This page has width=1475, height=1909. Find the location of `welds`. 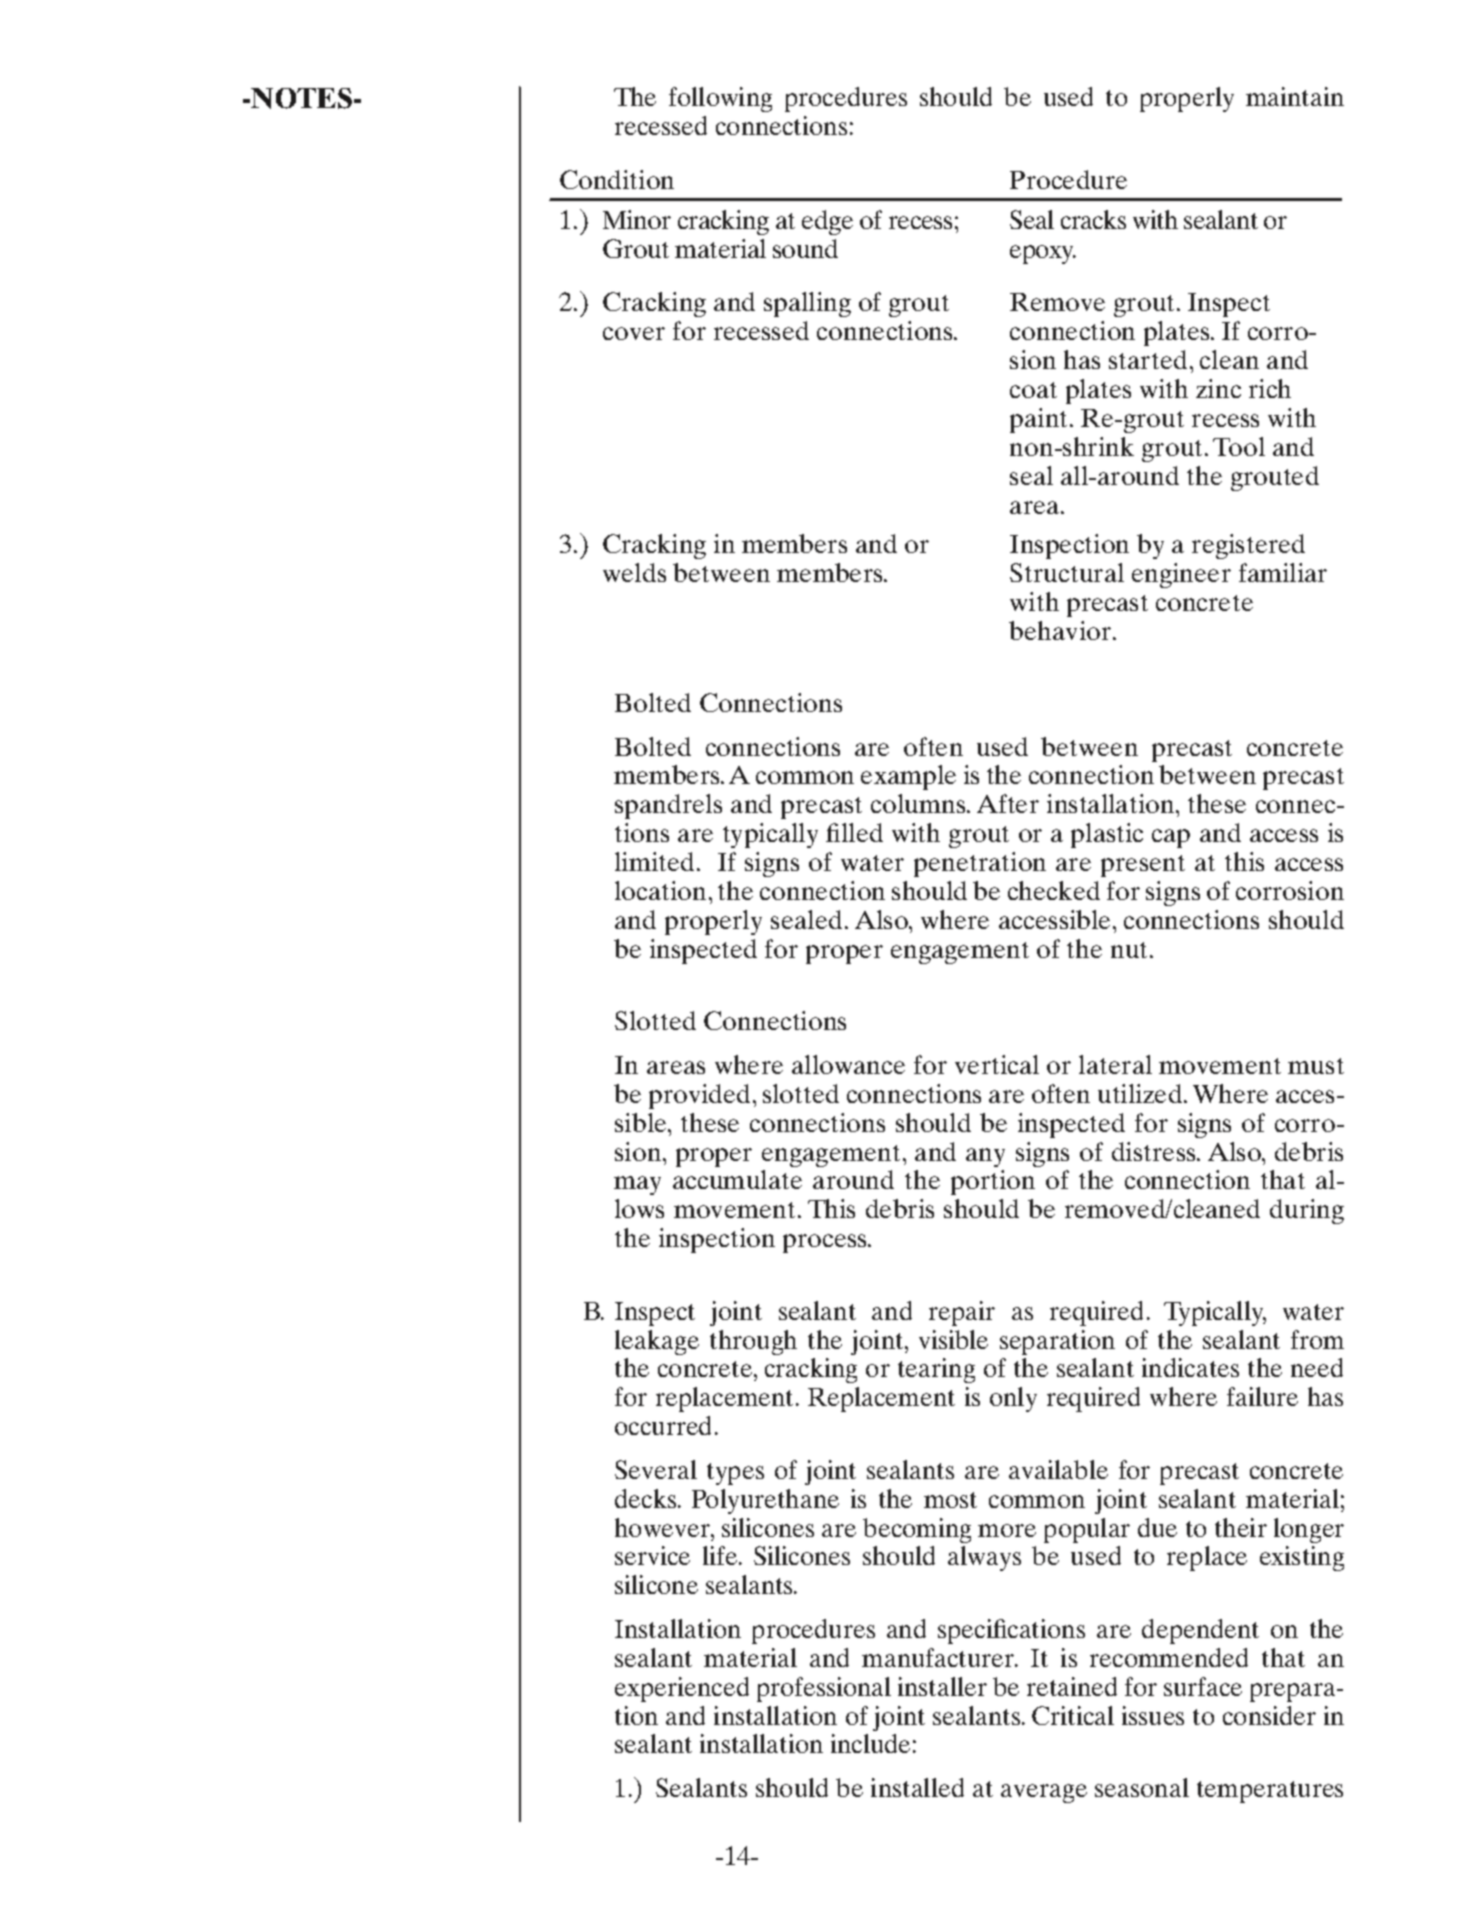

welds is located at coordinates (634, 572).
